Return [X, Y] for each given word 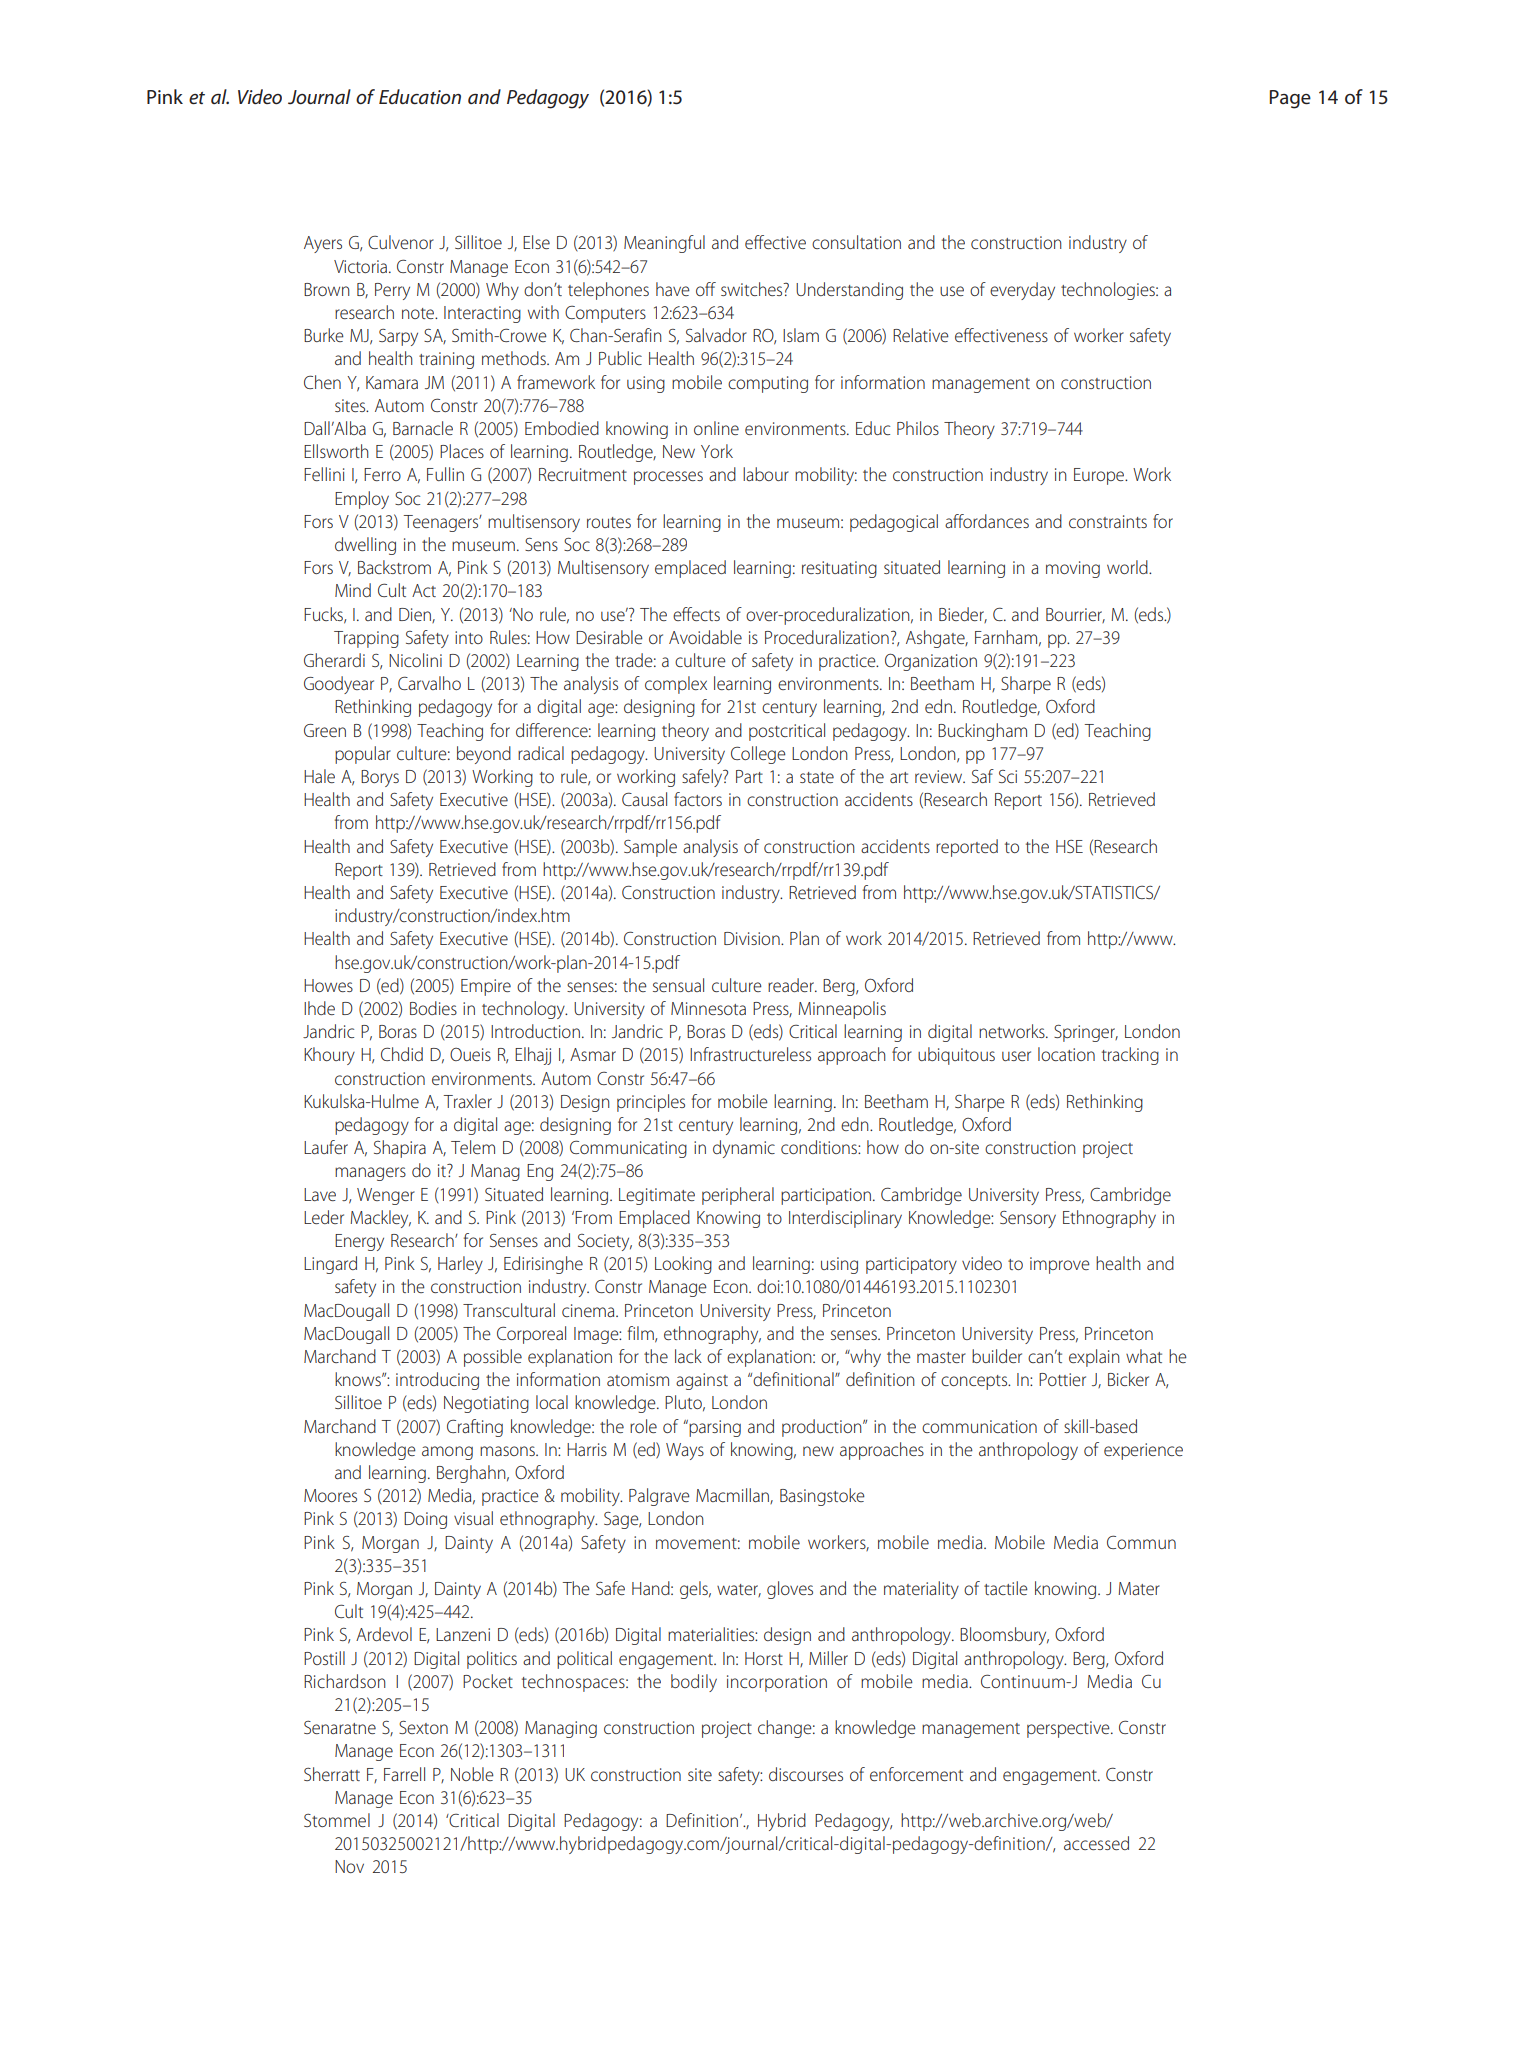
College [758, 755]
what [1144, 1356]
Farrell [404, 1774]
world [1128, 567]
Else [536, 242]
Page [1290, 99]
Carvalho [429, 683]
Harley [460, 1265]
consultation [856, 242]
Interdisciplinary [845, 1219]
